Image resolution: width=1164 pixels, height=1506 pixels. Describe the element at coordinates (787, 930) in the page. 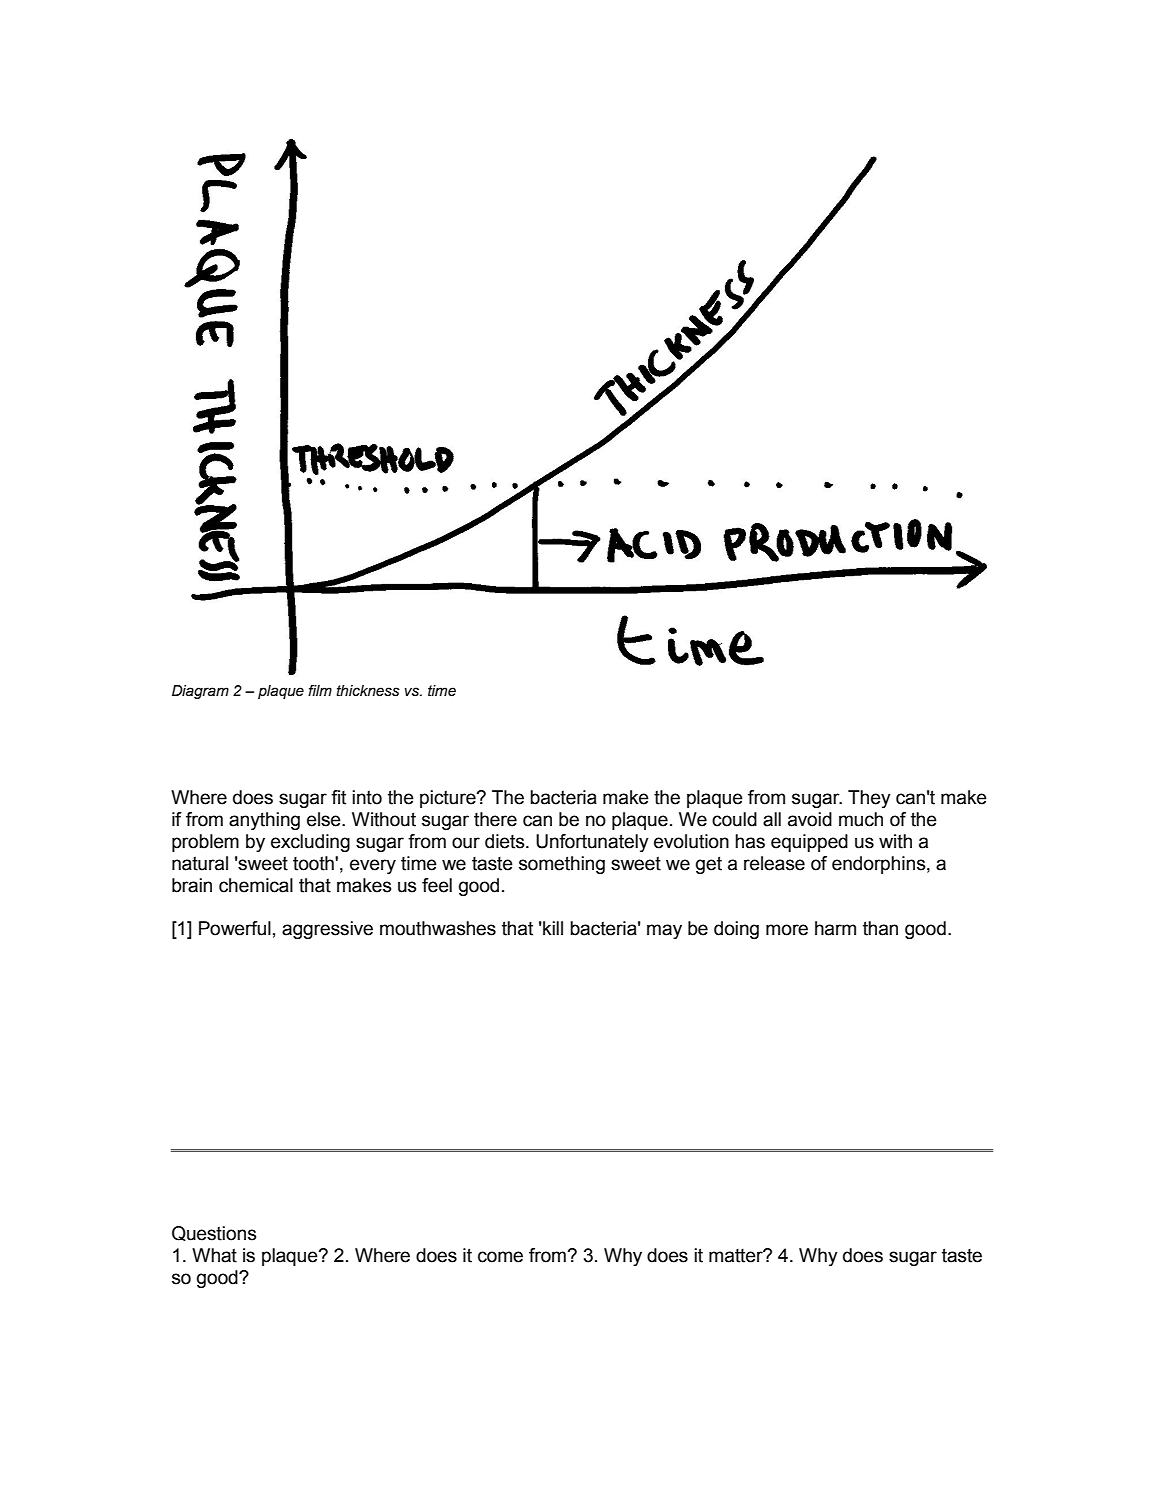

I see `more` at that location.
